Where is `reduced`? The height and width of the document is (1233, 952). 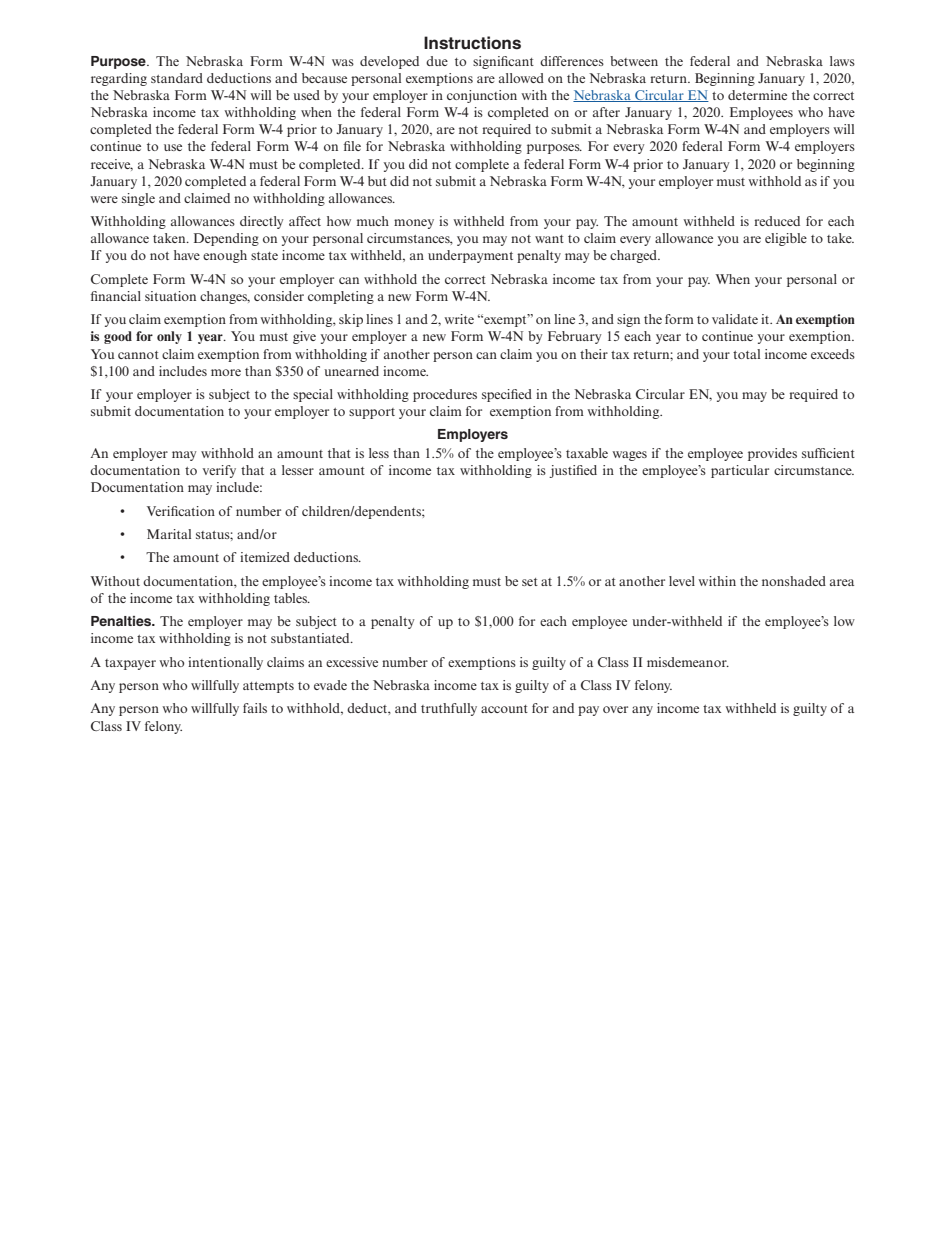
reduced is located at coordinates (777, 221).
